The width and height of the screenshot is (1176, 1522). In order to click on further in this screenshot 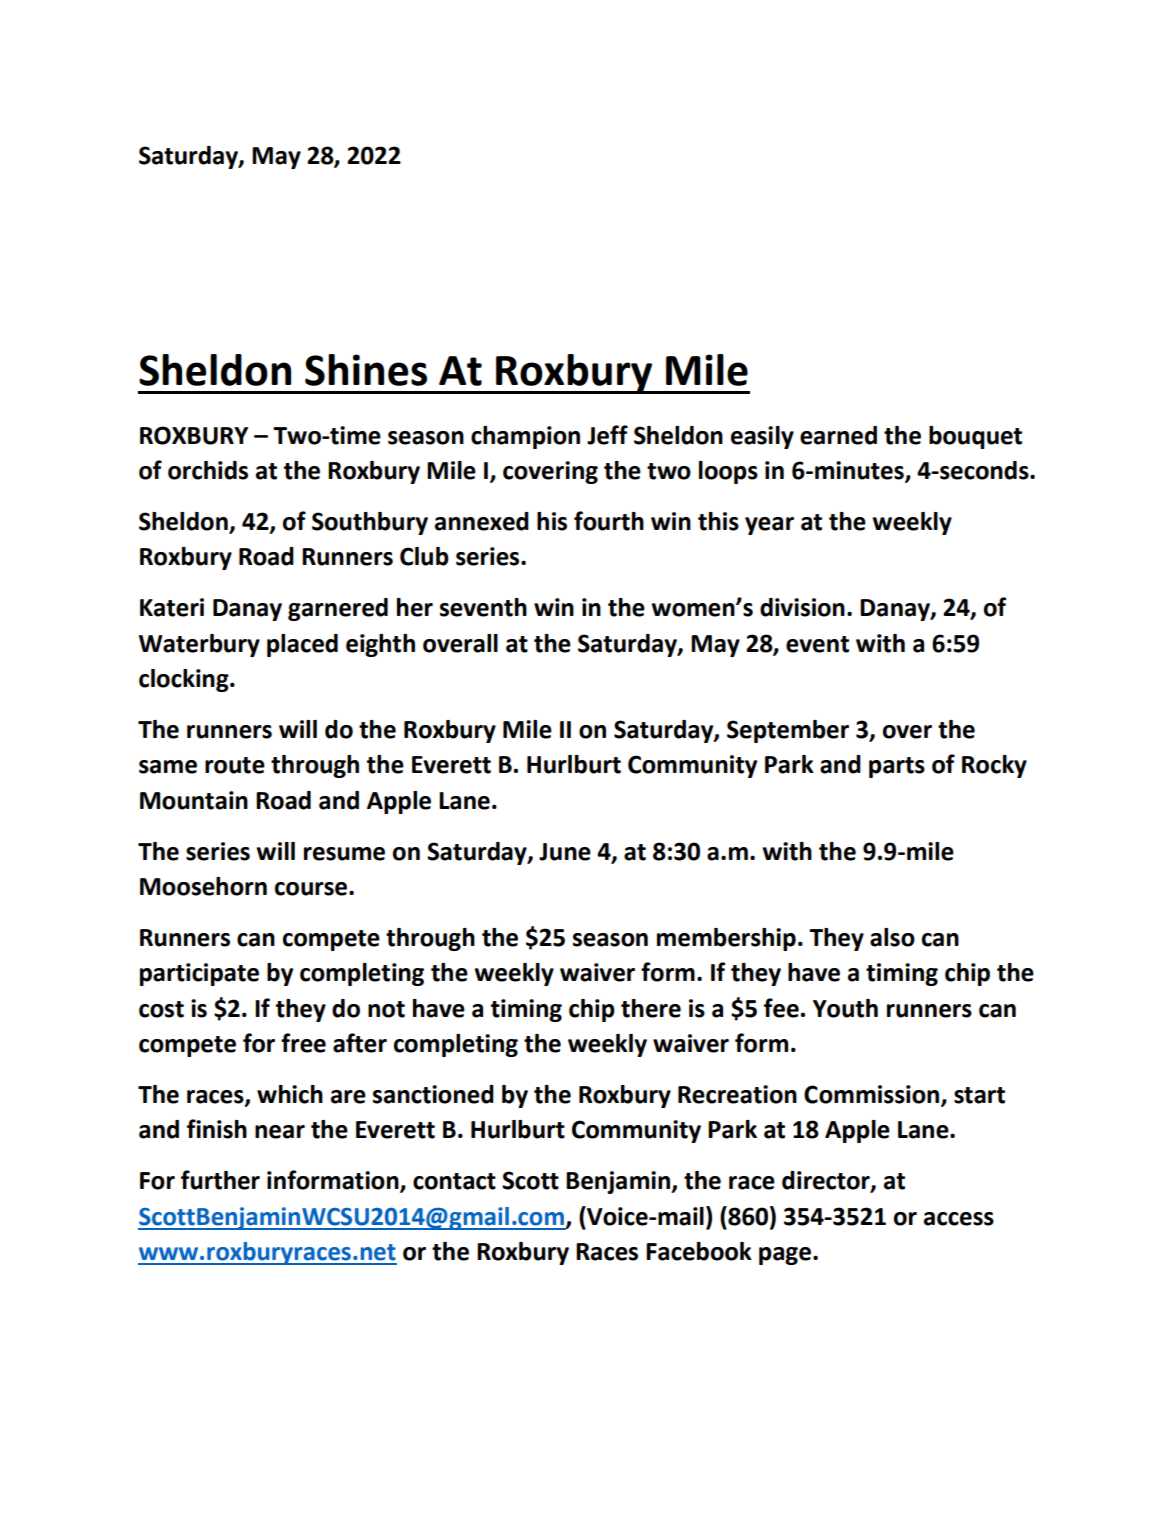, I will do `click(220, 1180)`.
